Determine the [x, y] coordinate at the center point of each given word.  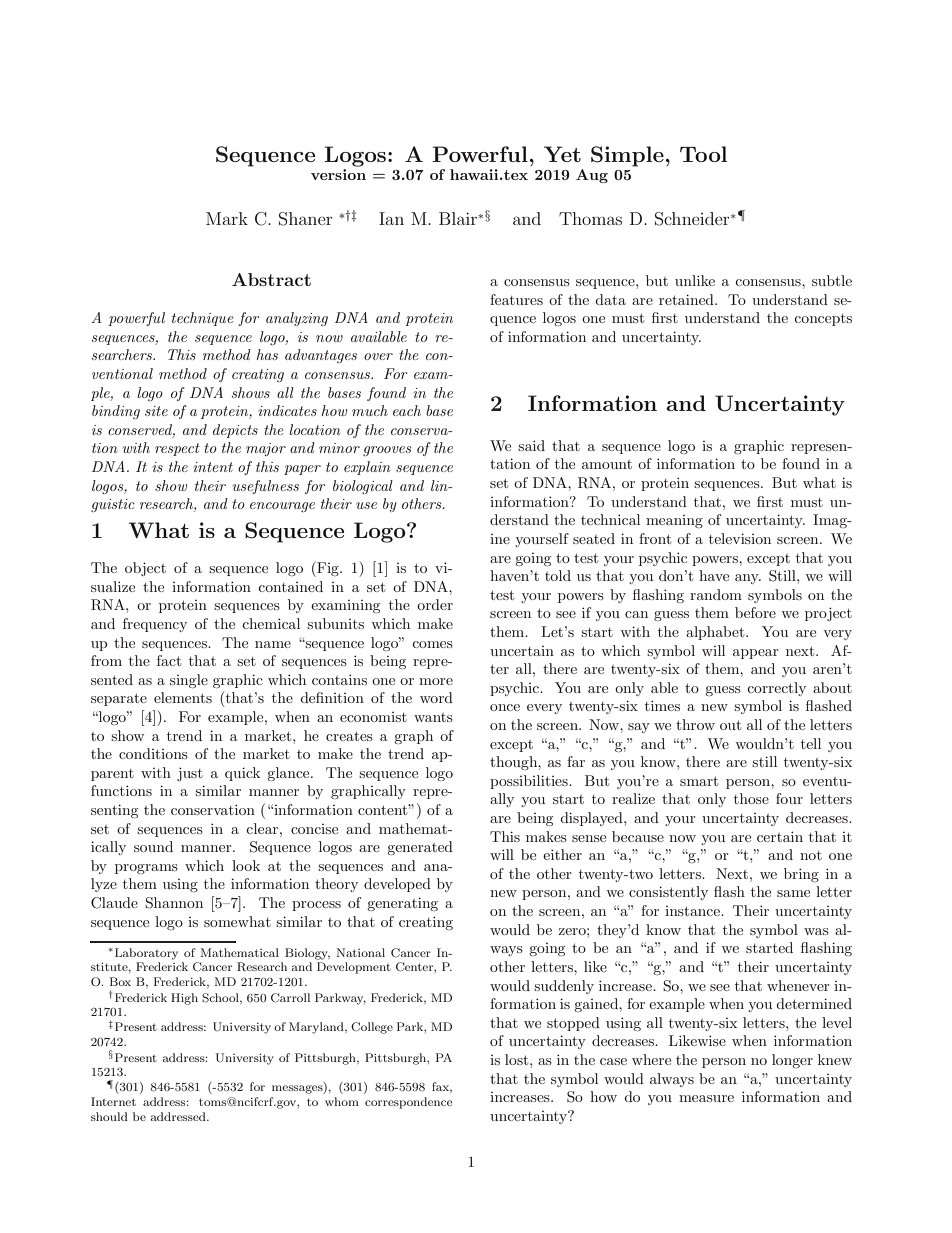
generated [420, 848]
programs [146, 869]
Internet [113, 1101]
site [156, 411]
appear [755, 654]
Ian [391, 218]
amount [607, 464]
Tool [703, 154]
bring [801, 875]
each [407, 410]
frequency [155, 625]
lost [518, 1059]
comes [432, 644]
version [338, 174]
